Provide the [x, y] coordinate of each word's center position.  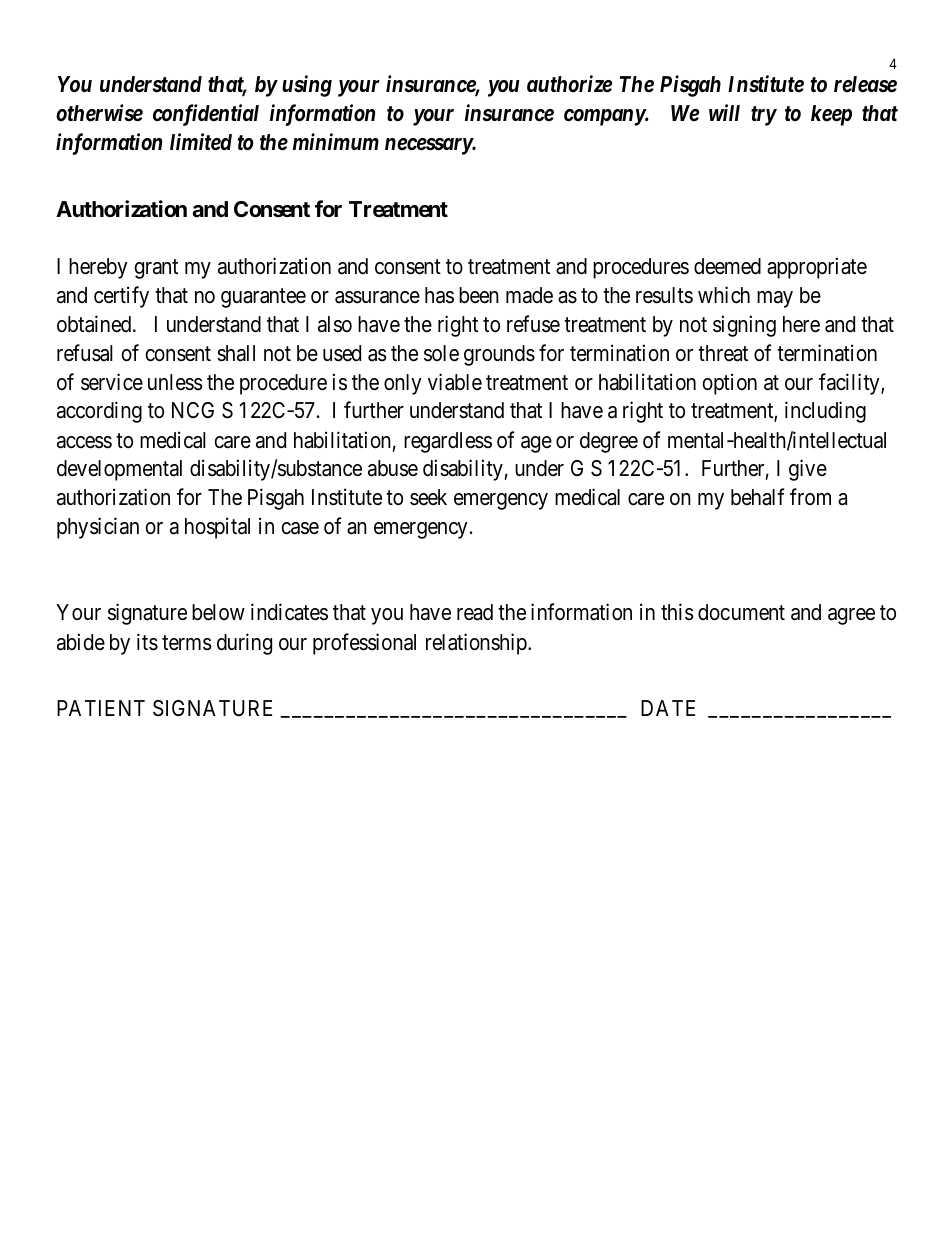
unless [175, 382]
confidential [206, 115]
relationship [477, 644]
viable [455, 382]
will [724, 112]
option [729, 384]
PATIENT [101, 708]
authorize [569, 84]
